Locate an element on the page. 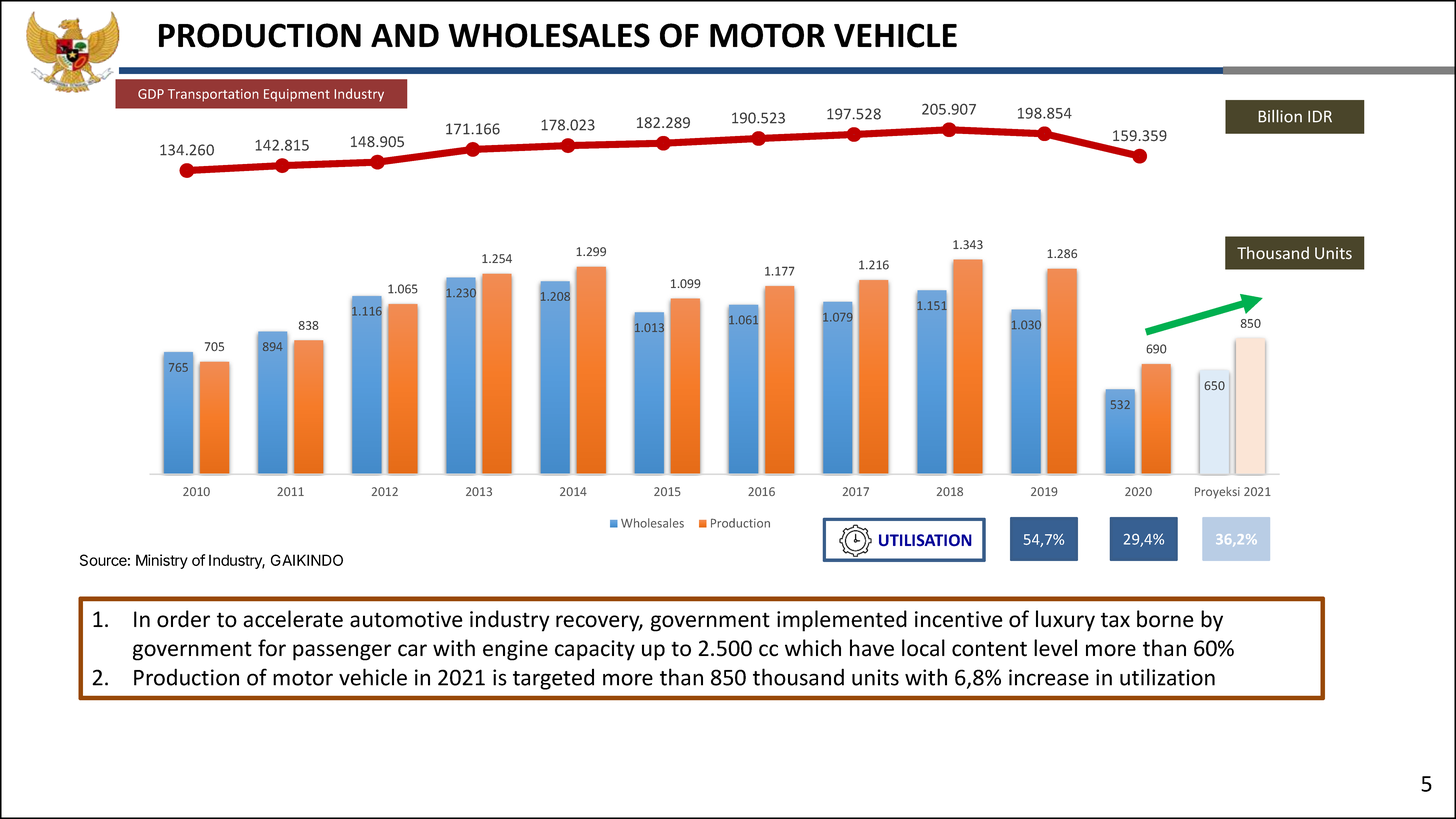 The image size is (1456, 819). Billion is located at coordinates (1280, 116).
